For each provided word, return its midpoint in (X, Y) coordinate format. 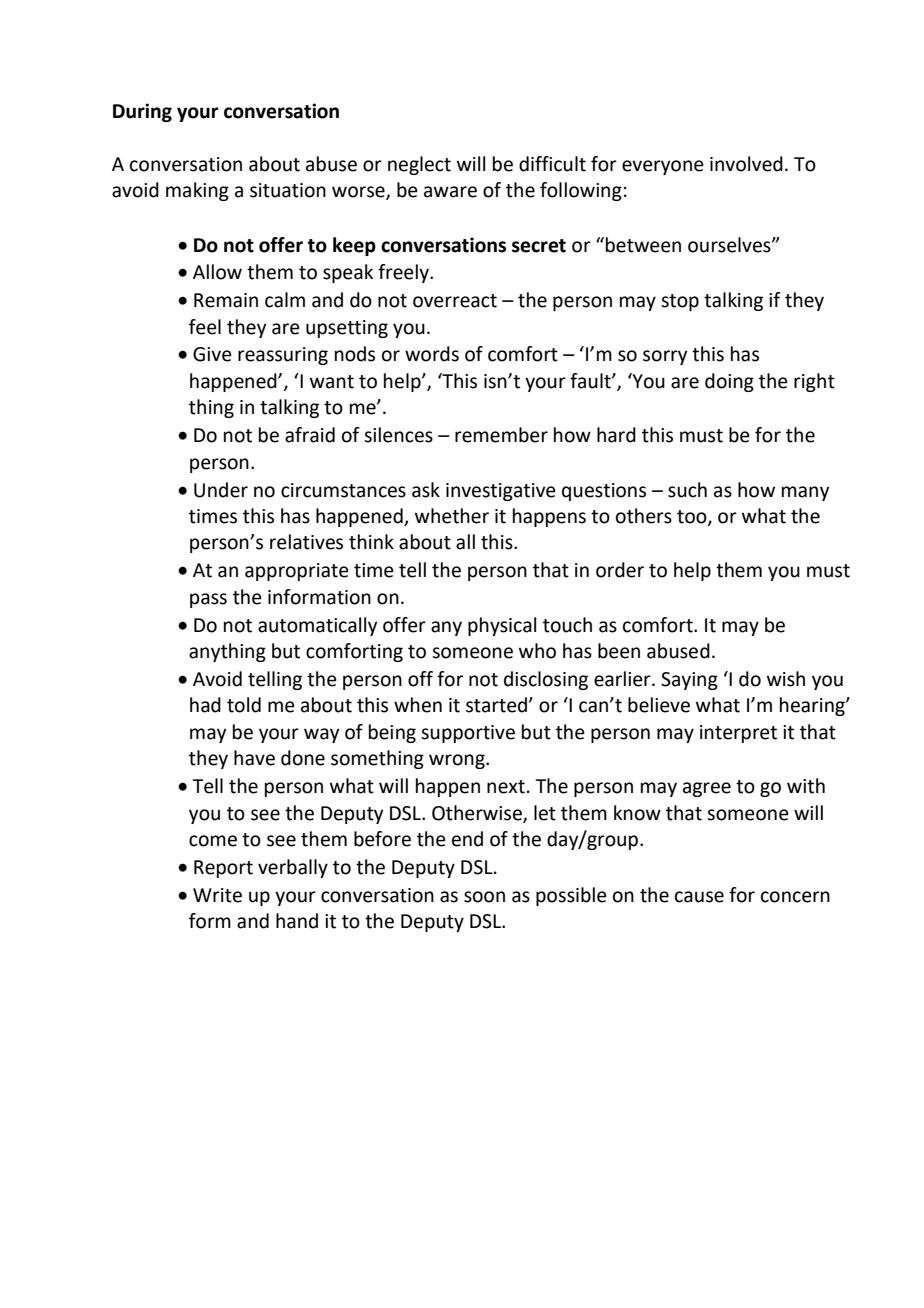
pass (208, 600)
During (142, 112)
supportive (468, 734)
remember (501, 435)
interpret (738, 734)
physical (502, 626)
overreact (455, 301)
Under (221, 490)
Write (217, 895)
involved (746, 164)
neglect (419, 165)
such (687, 490)
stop (680, 302)
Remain (226, 300)
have (254, 758)
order (620, 570)
